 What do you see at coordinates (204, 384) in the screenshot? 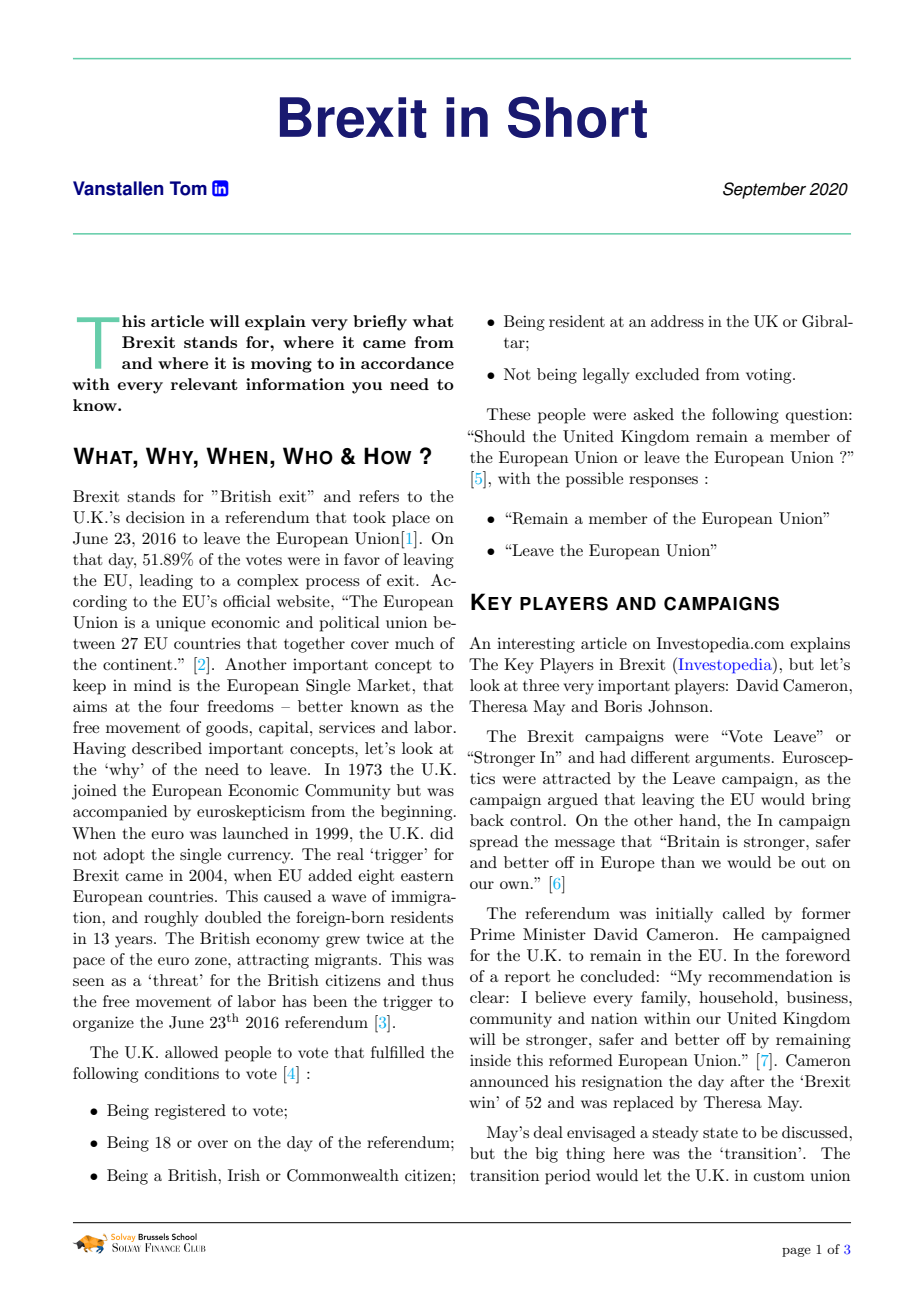
I see `relevant` at bounding box center [204, 384].
